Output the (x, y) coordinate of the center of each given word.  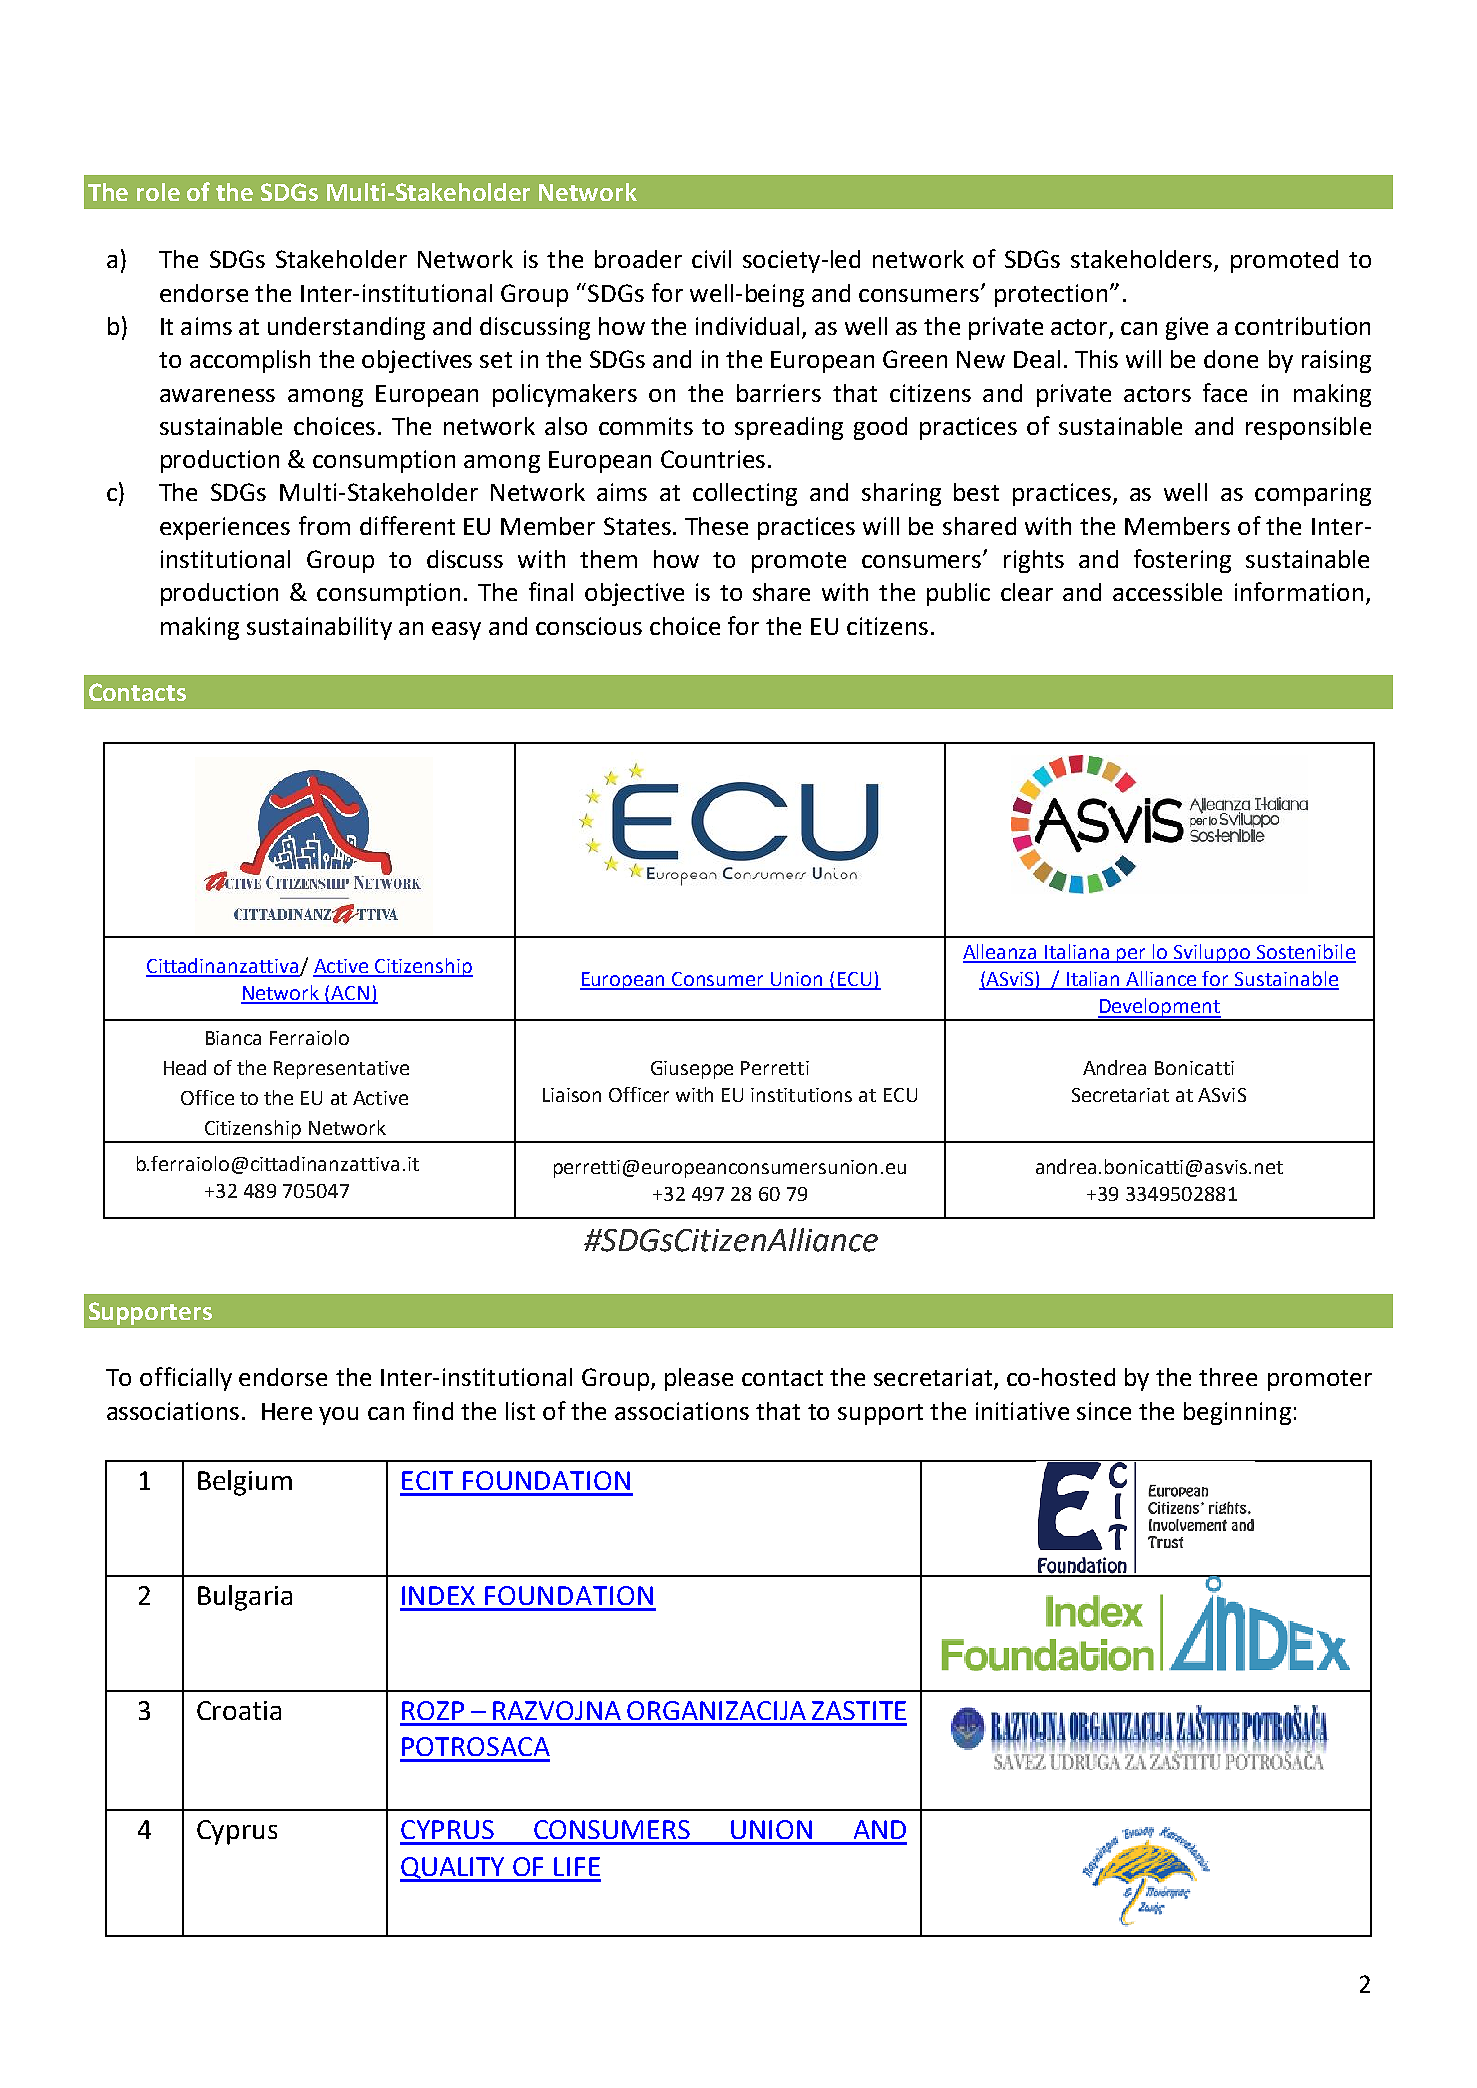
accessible (1167, 592)
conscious (589, 626)
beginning (1237, 1413)
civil (711, 259)
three (1228, 1377)
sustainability (319, 628)
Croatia (239, 1710)
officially (186, 1379)
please (699, 1379)
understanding (346, 328)
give (1187, 328)
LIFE (577, 1866)
